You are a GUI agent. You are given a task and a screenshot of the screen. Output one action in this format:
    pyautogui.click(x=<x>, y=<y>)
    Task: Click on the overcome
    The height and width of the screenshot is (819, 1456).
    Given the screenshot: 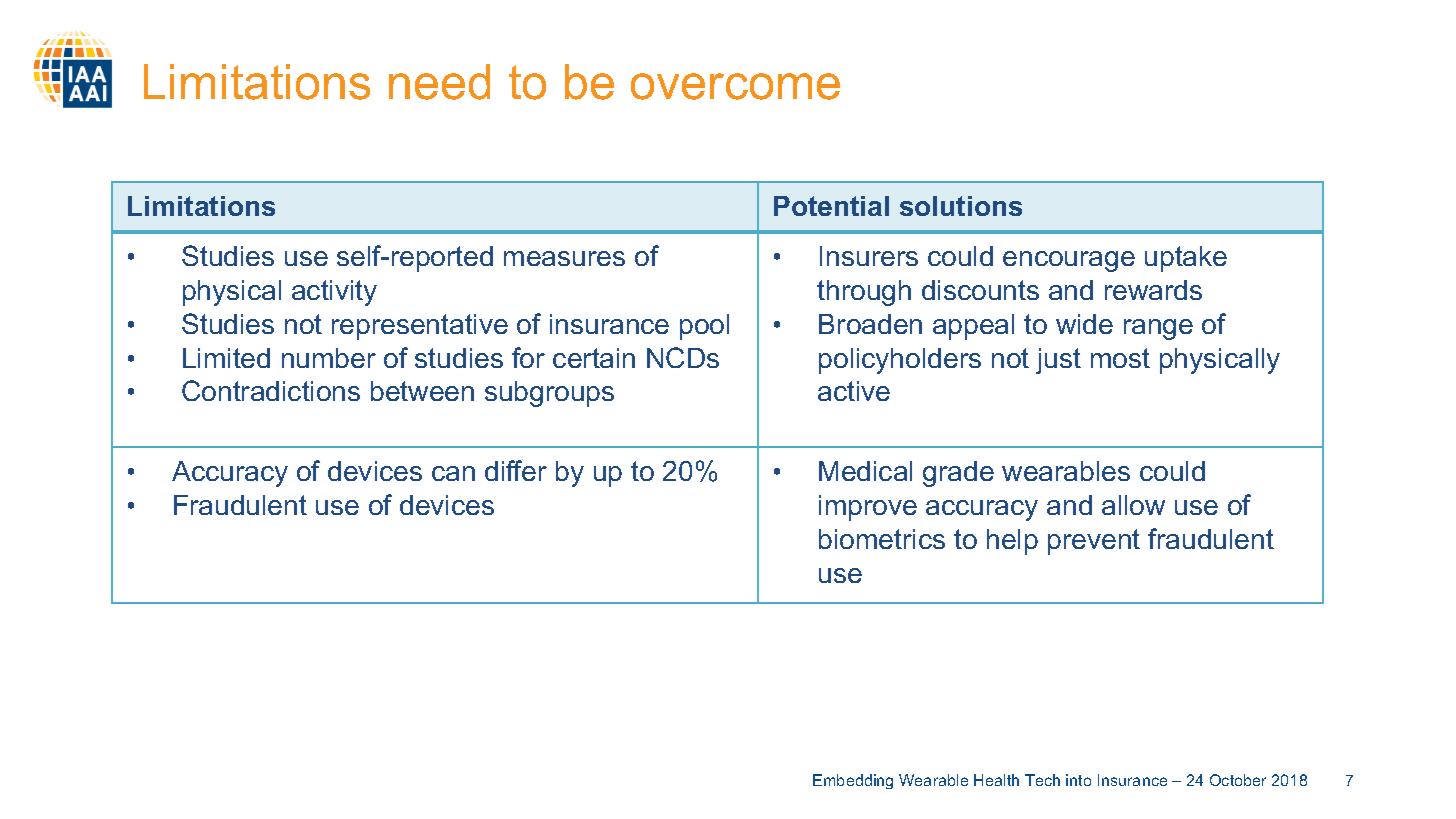 What is the action you would take?
    pyautogui.click(x=735, y=86)
